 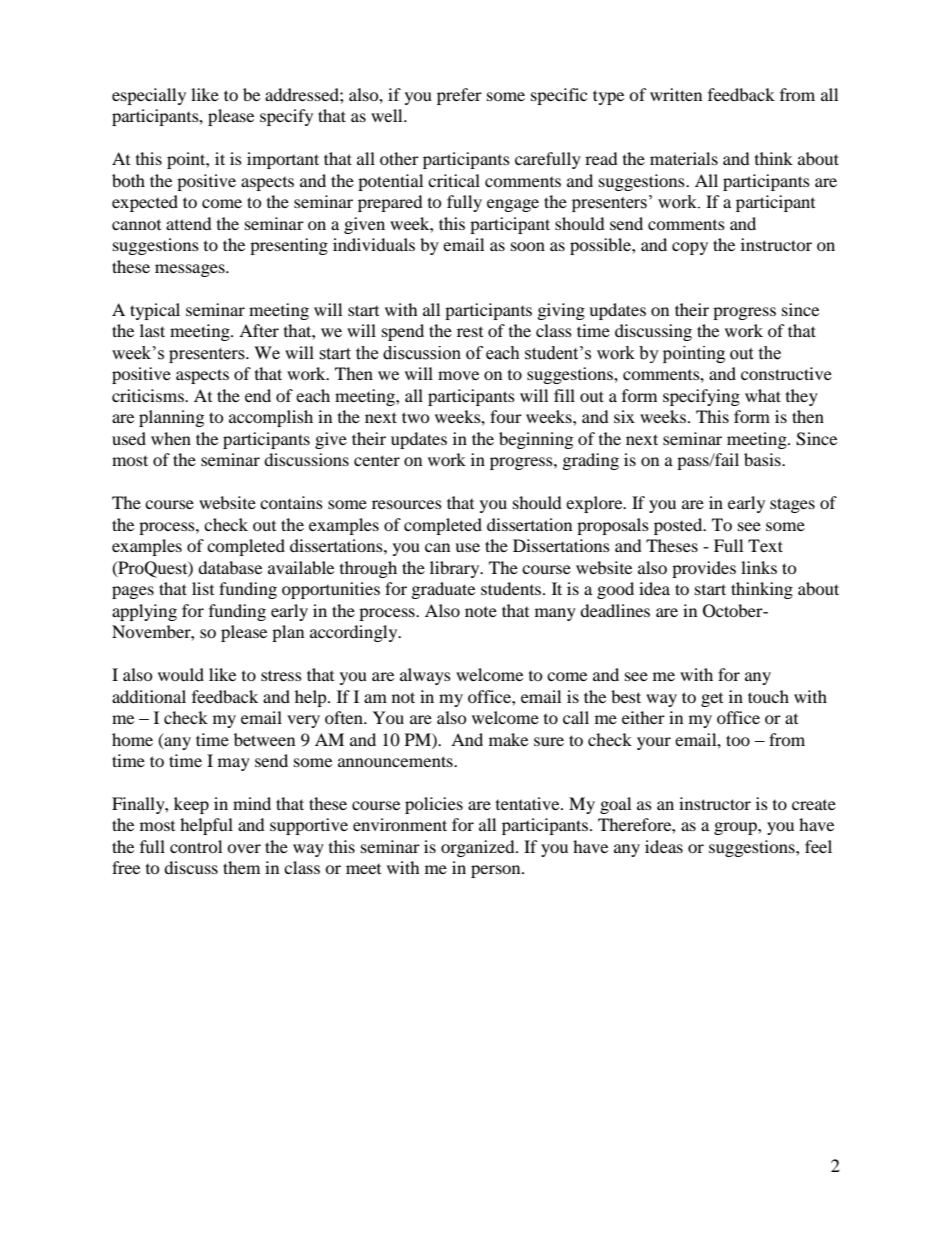 I want to click on control, so click(x=196, y=846).
